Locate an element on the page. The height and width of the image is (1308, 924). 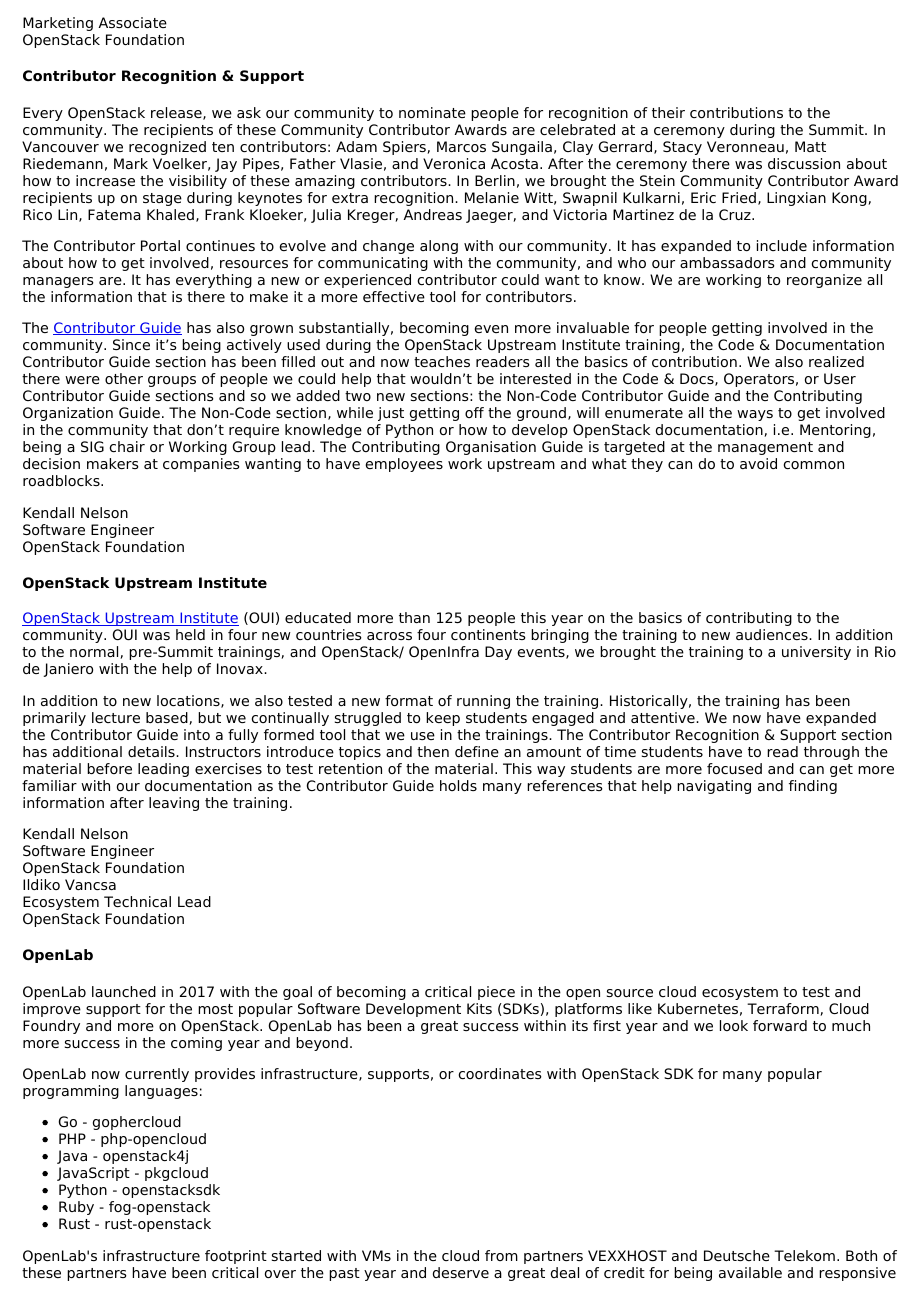
nominate is located at coordinates (432, 112).
